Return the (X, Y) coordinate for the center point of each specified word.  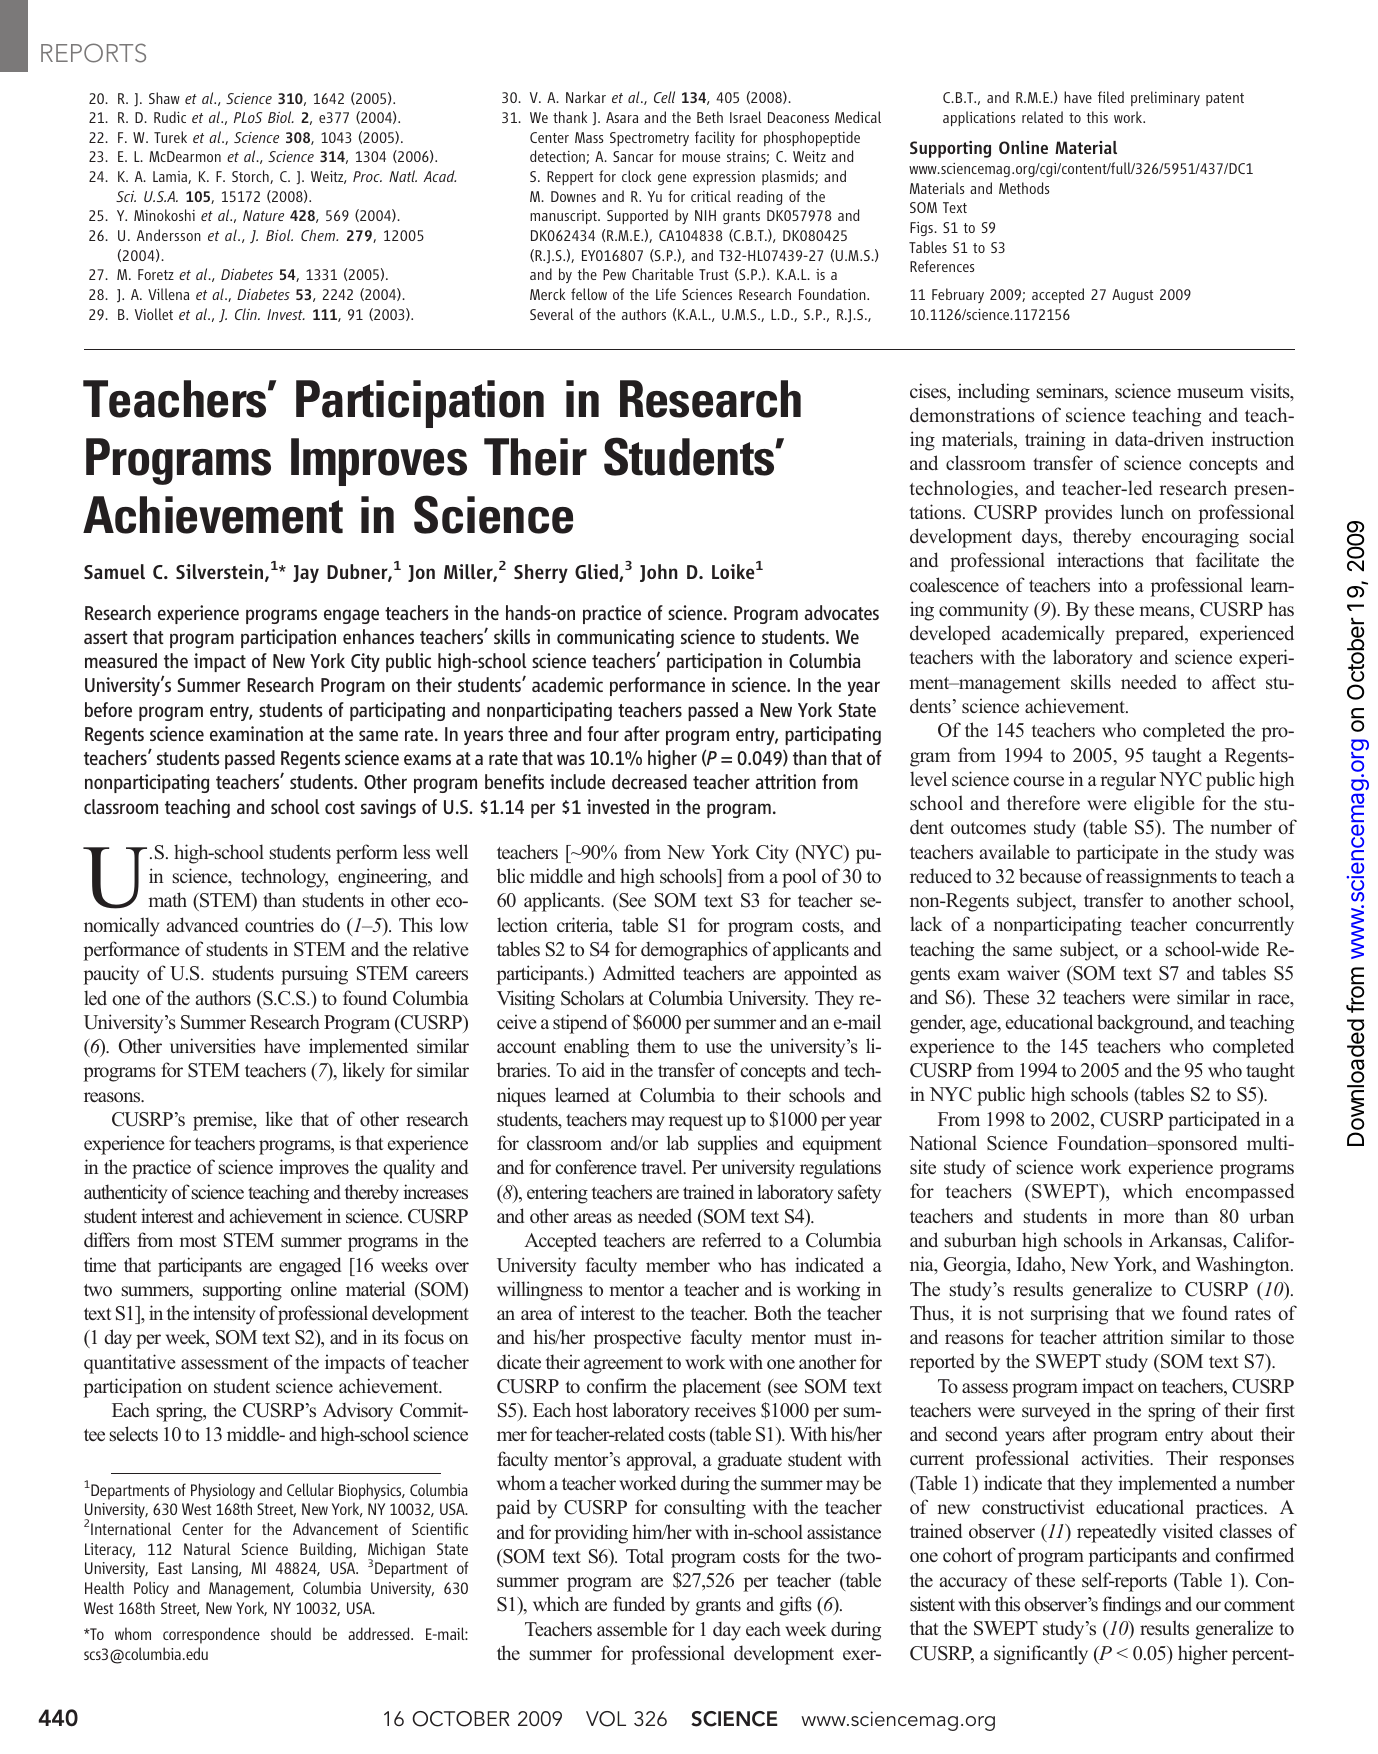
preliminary (1165, 98)
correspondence (211, 1635)
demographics (694, 951)
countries (279, 925)
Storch (251, 177)
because (1050, 875)
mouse (701, 158)
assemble (632, 1629)
